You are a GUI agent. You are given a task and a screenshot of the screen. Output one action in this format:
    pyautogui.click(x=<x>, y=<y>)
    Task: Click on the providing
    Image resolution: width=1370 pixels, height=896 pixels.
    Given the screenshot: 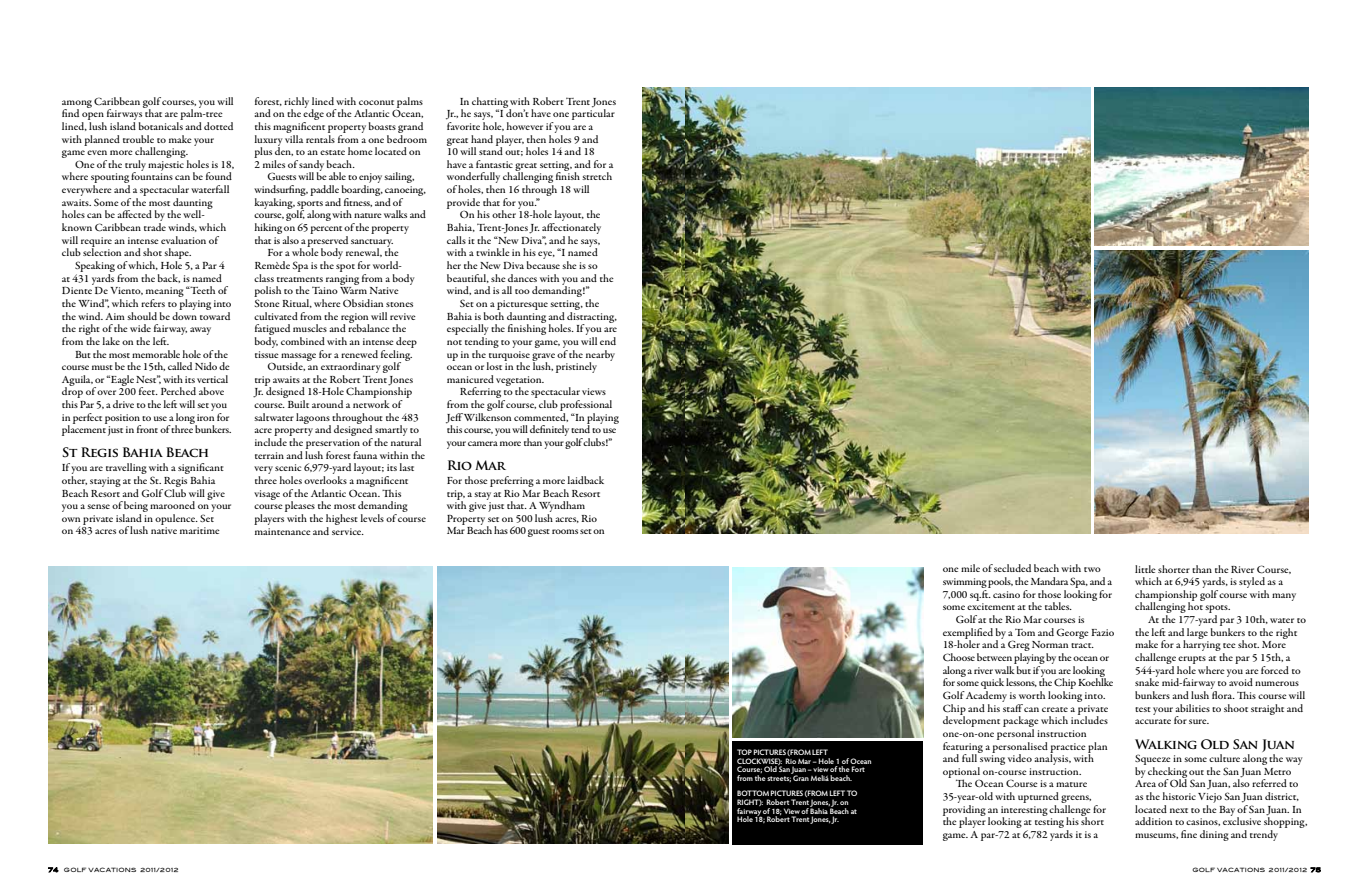 What is the action you would take?
    pyautogui.click(x=964, y=810)
